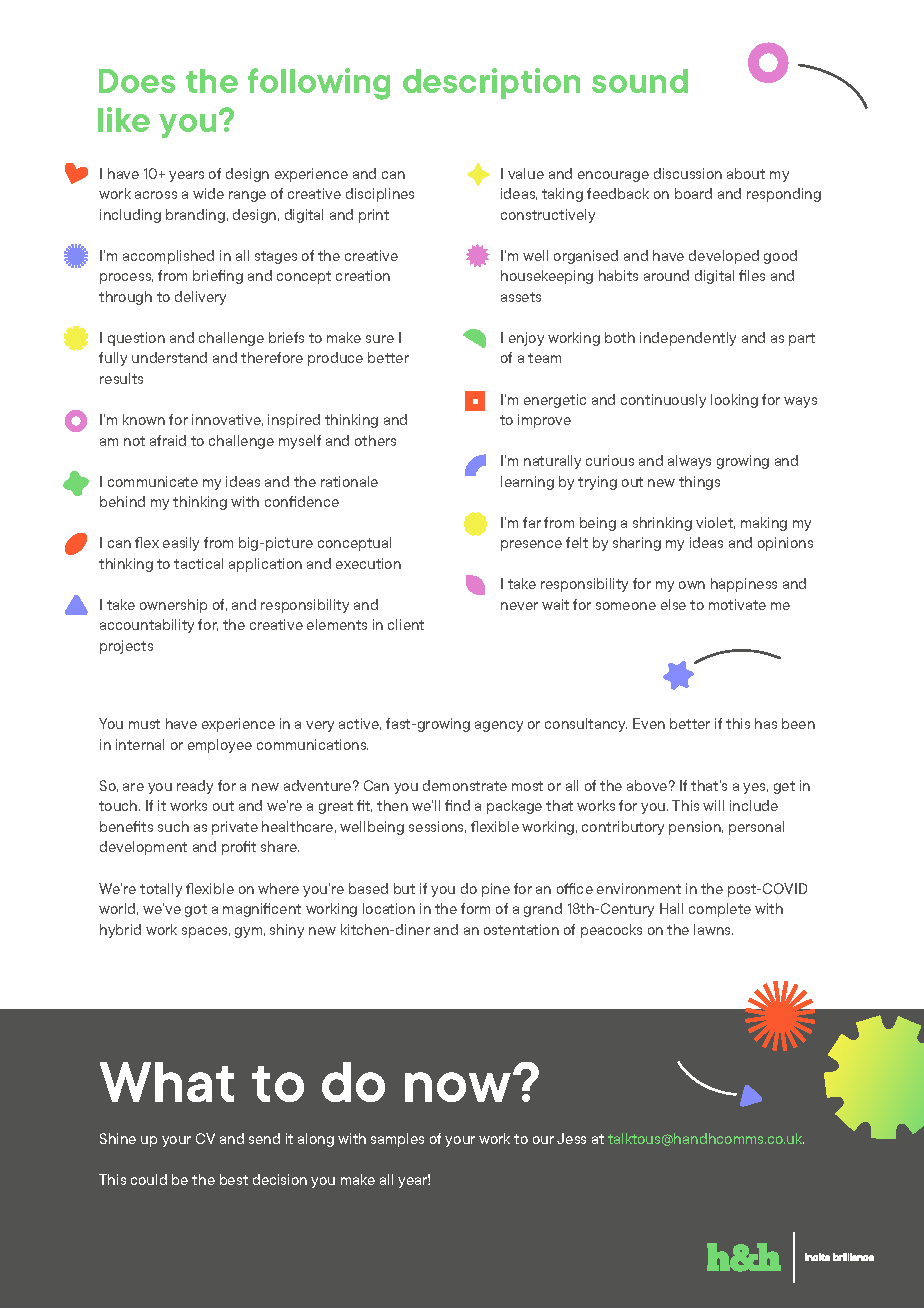 The image size is (924, 1308). What do you see at coordinates (720, 910) in the screenshot?
I see `complete` at bounding box center [720, 910].
